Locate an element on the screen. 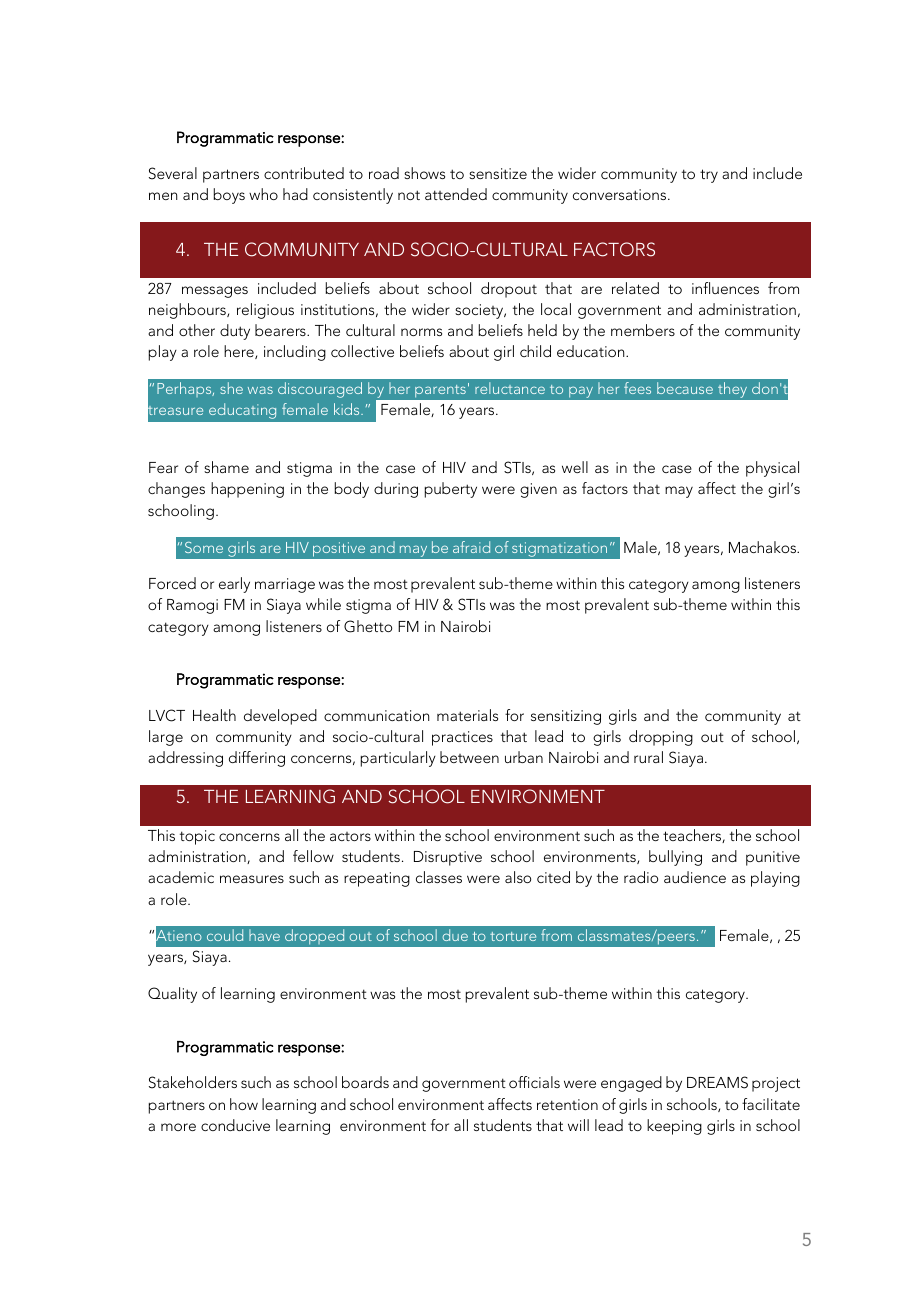 The width and height of the screenshot is (924, 1308). officials is located at coordinates (534, 1082).
